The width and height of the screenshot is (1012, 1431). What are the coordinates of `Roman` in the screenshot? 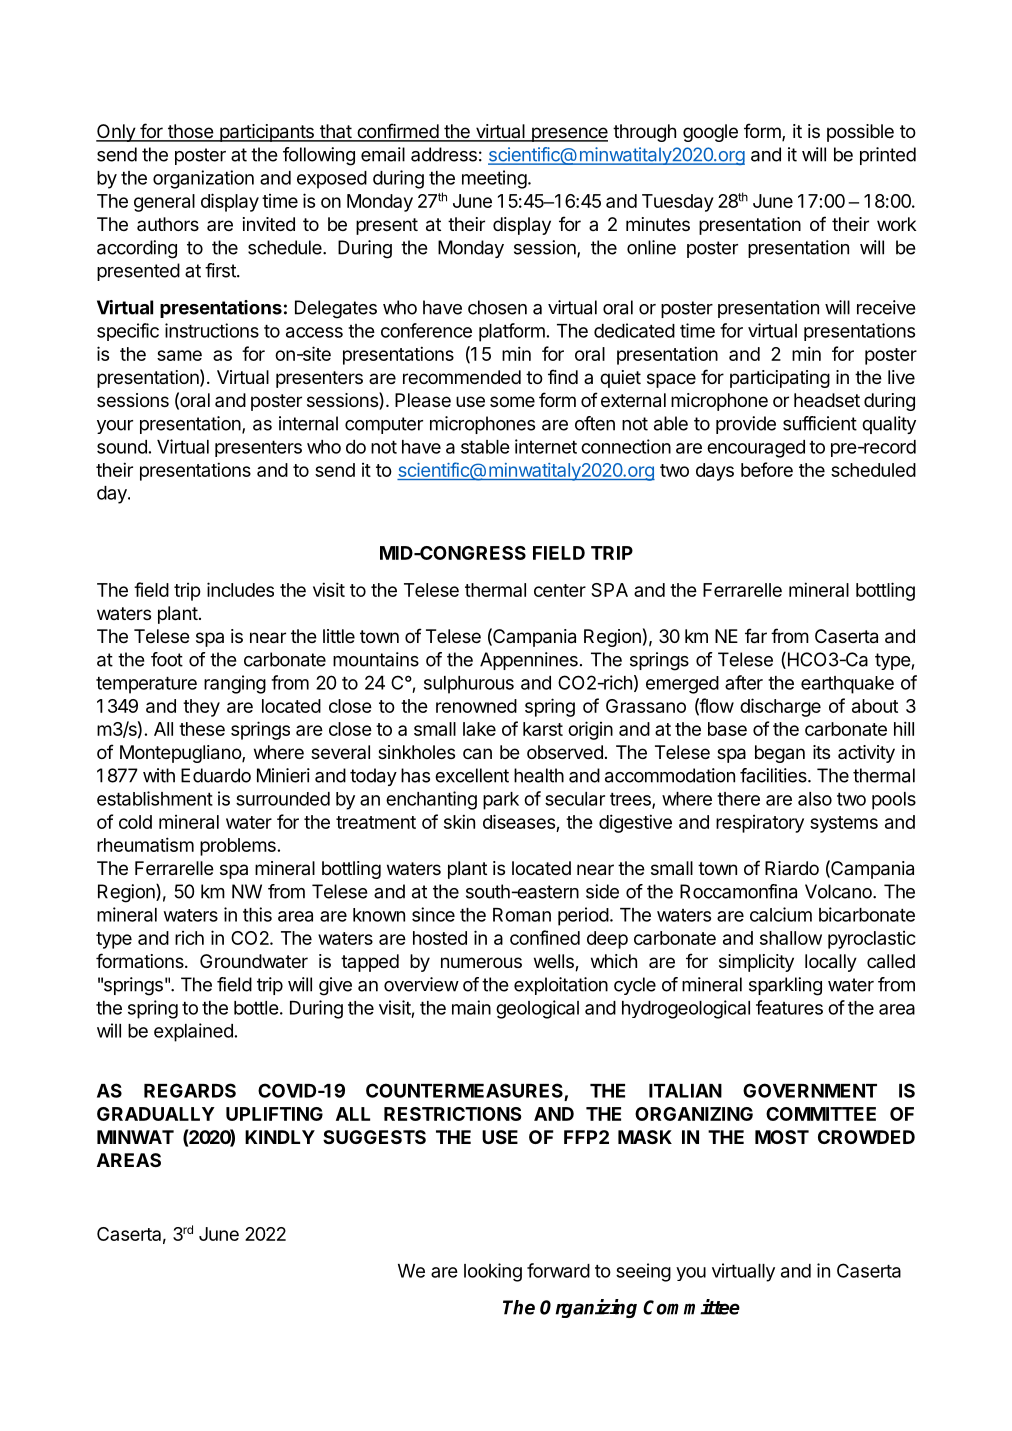 It's located at (522, 915).
